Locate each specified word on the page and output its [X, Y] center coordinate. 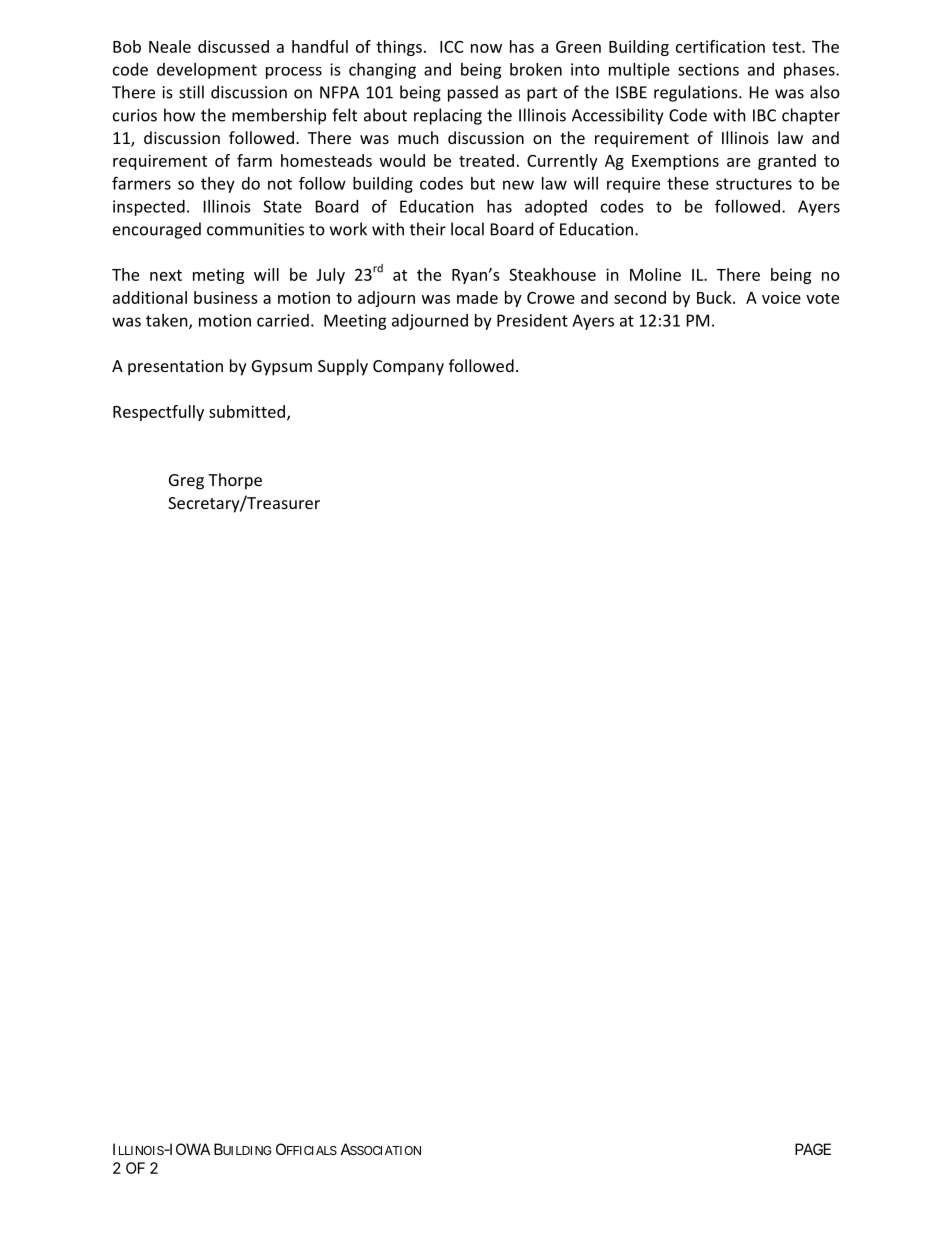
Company [408, 368]
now [486, 48]
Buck [715, 297]
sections [708, 69]
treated [486, 160]
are [738, 162]
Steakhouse [552, 274]
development [207, 71]
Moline [655, 274]
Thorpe [235, 481]
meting [218, 276]
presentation [175, 368]
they [218, 185]
